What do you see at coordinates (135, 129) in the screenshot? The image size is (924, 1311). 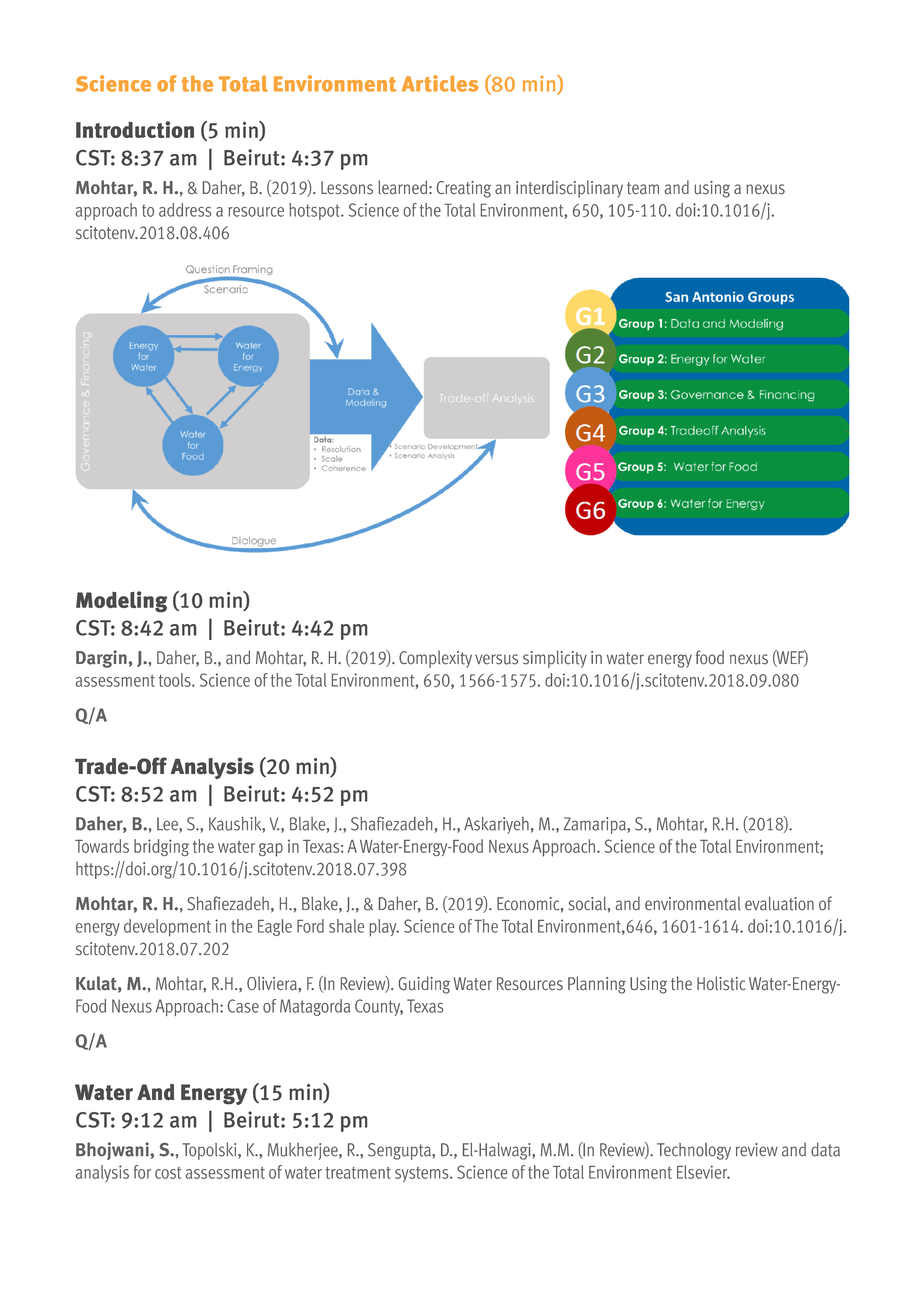 I see `Introduction` at bounding box center [135, 129].
